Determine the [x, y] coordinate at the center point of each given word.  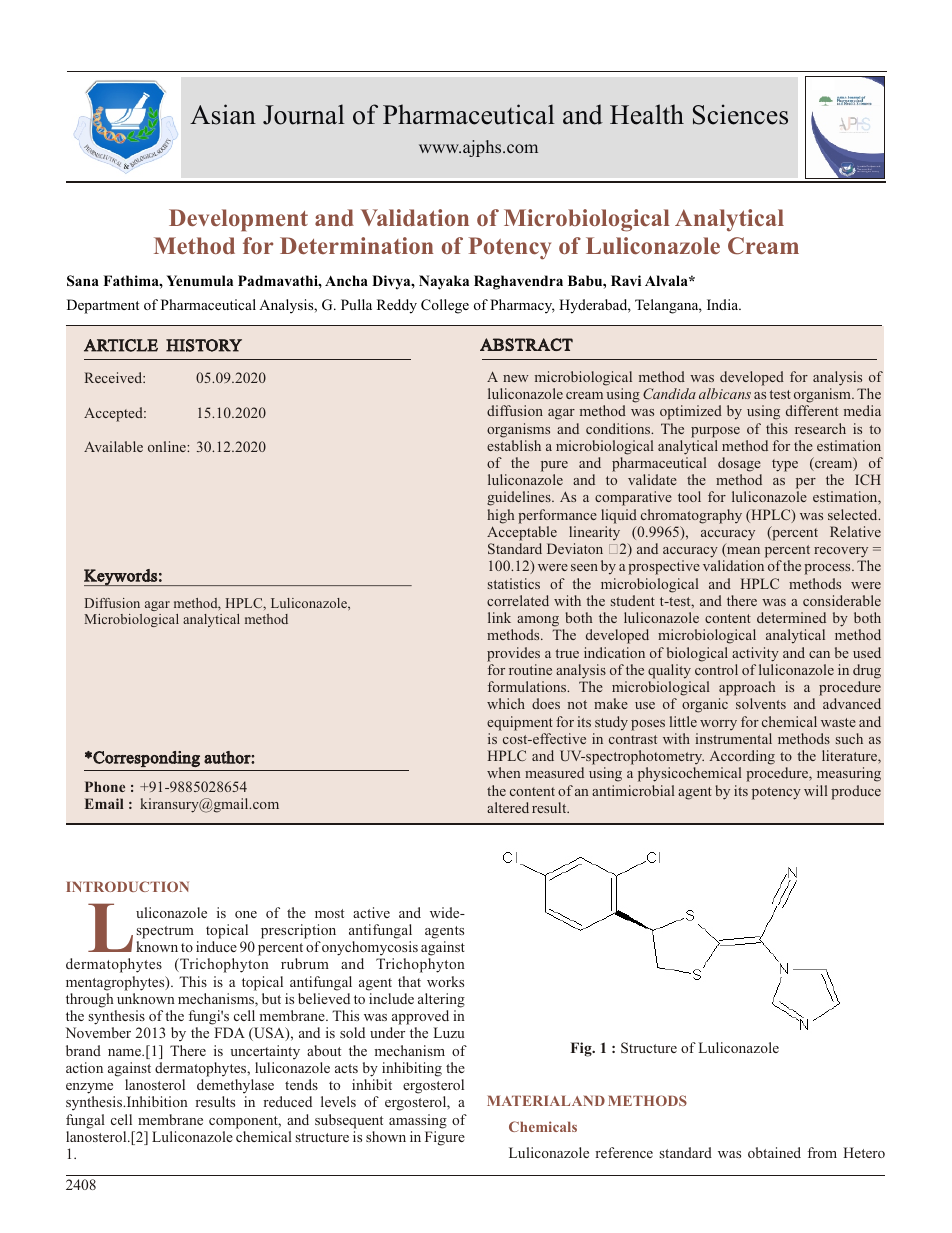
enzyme [89, 1088]
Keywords [121, 577]
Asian [223, 114]
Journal [304, 114]
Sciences [740, 114]
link [499, 617]
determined [791, 617]
